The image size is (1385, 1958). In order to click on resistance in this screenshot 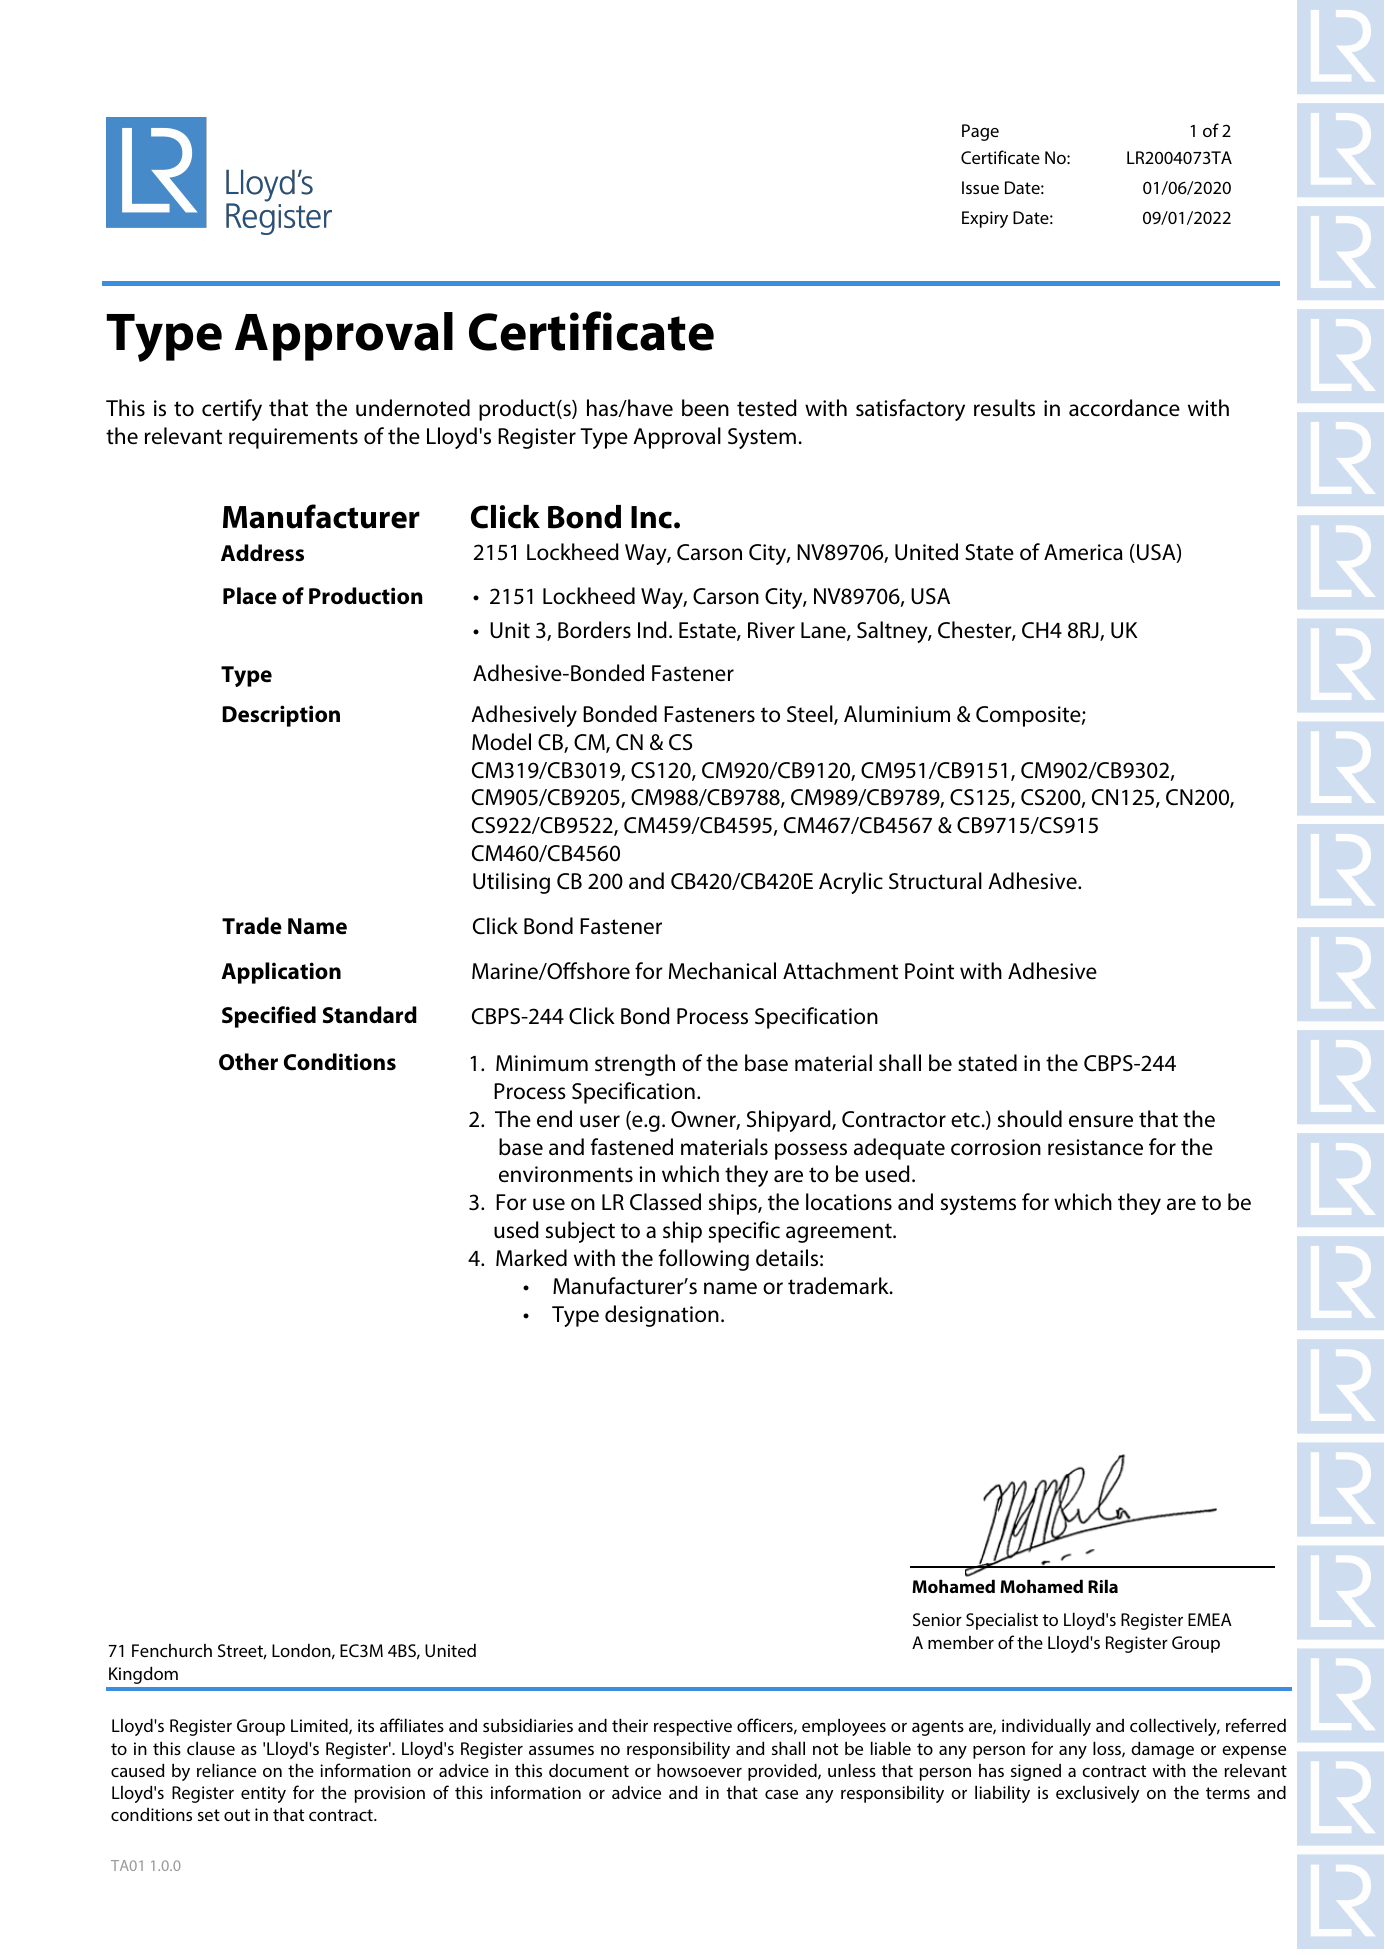, I will do `click(1095, 1147)`.
